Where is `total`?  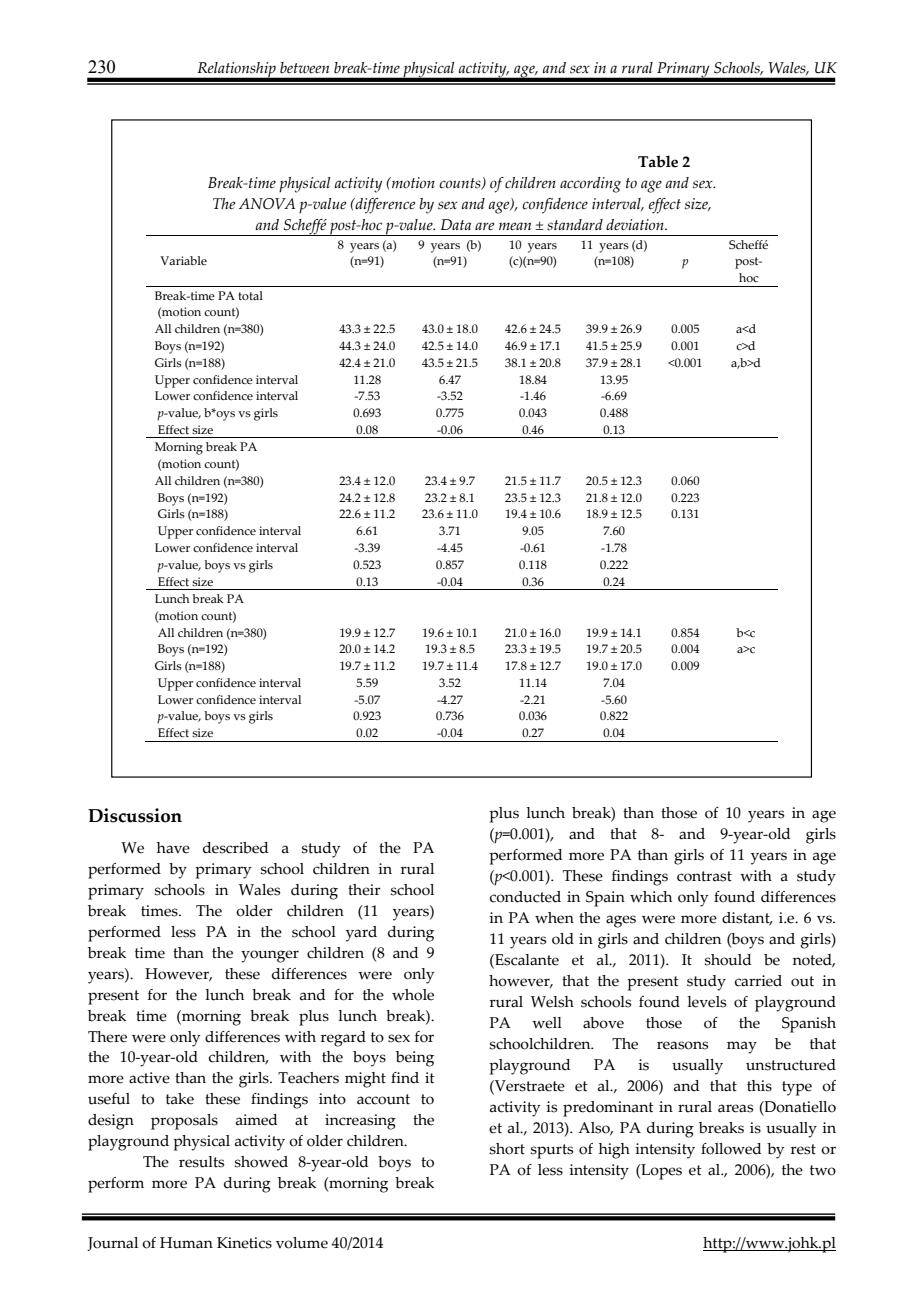
total is located at coordinates (251, 295).
